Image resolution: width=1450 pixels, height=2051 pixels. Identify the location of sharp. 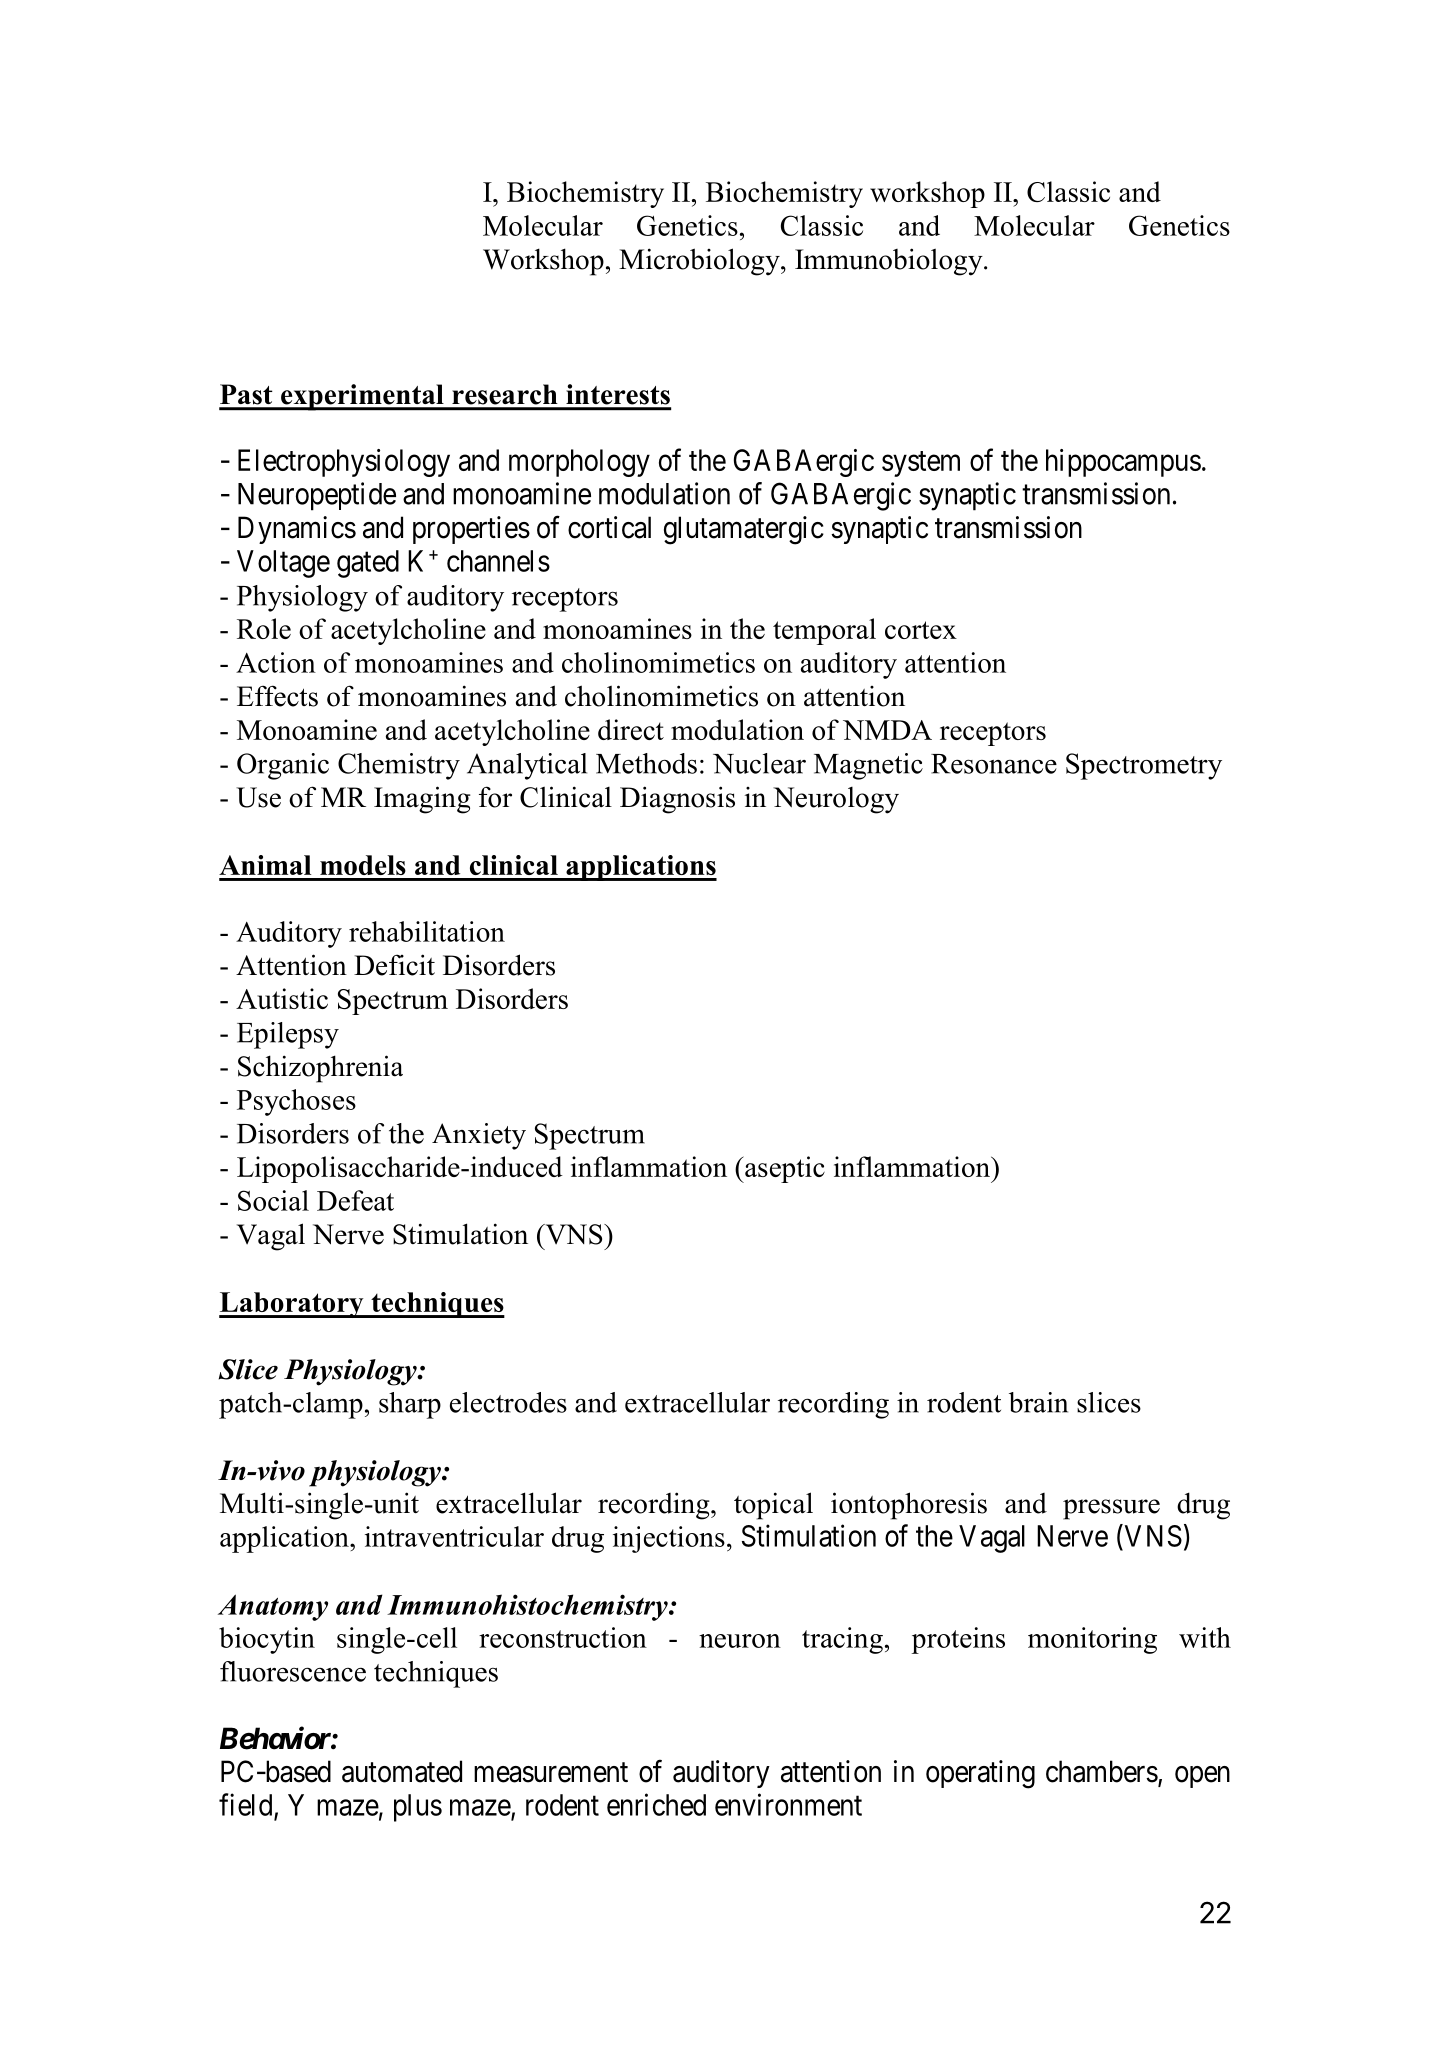
(410, 1405).
